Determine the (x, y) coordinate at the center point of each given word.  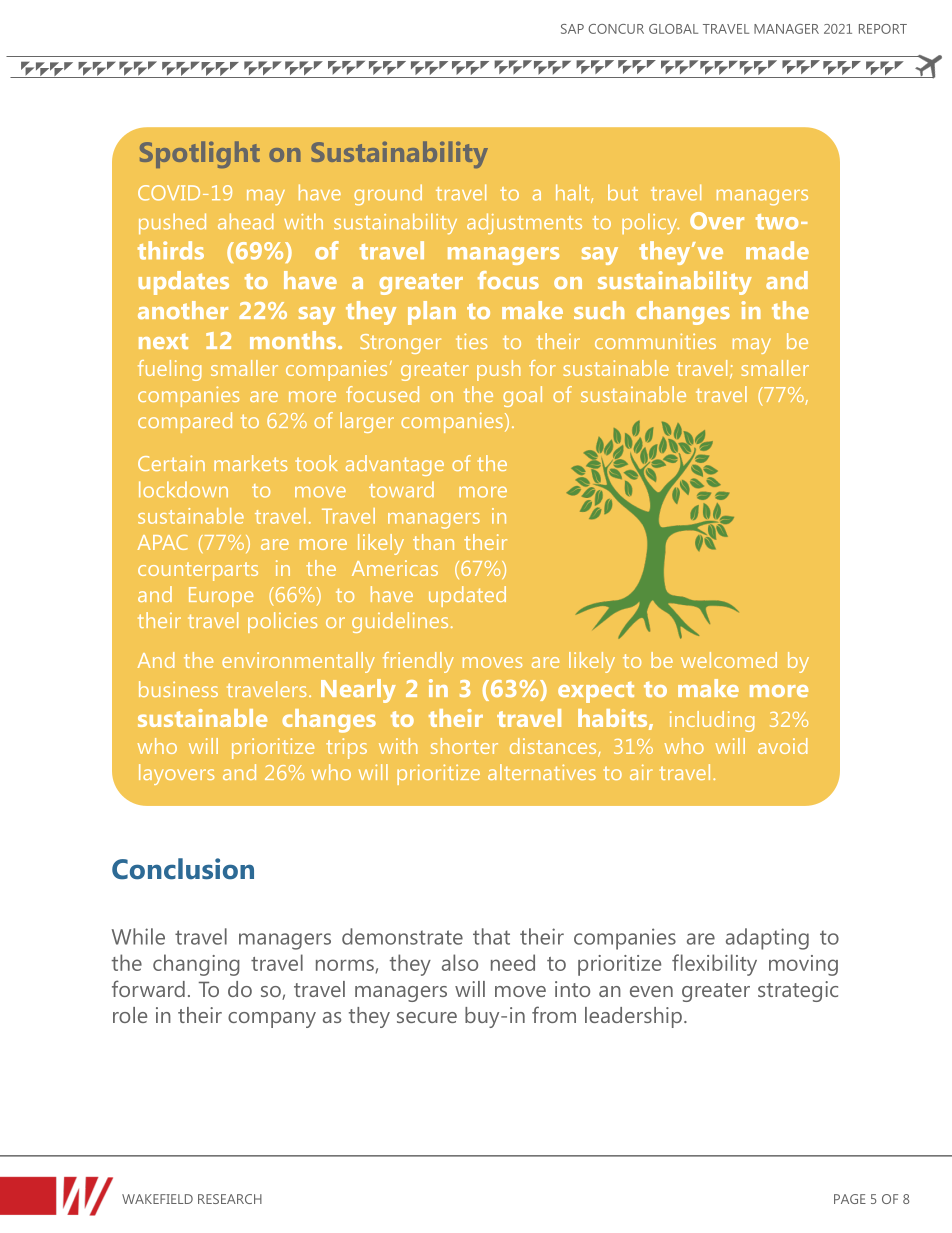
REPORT (883, 29)
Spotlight (200, 154)
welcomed (729, 660)
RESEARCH (230, 1199)
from (554, 1014)
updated (467, 596)
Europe (221, 597)
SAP (572, 29)
